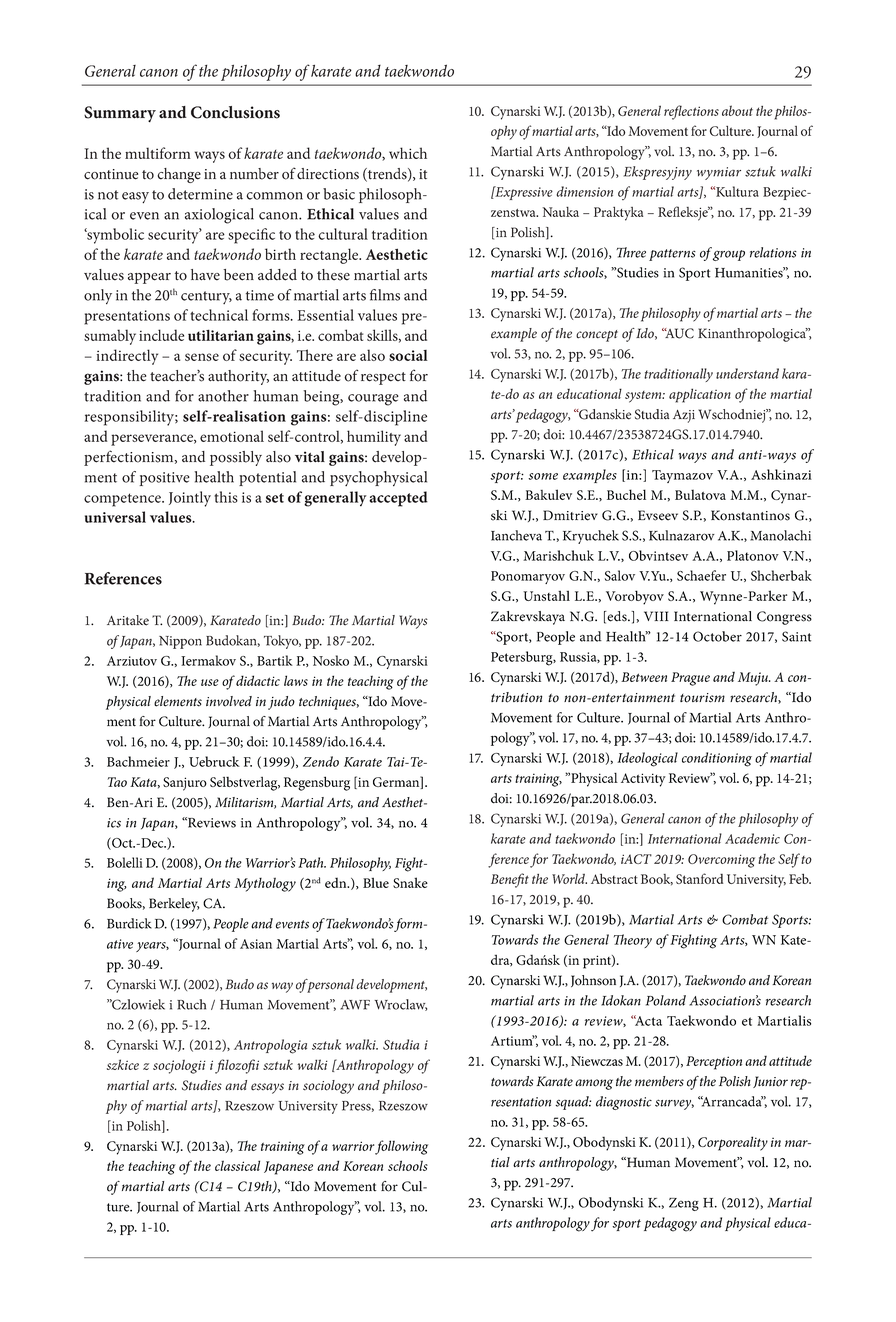 The height and width of the screenshot is (1322, 896). I want to click on which, so click(408, 153).
